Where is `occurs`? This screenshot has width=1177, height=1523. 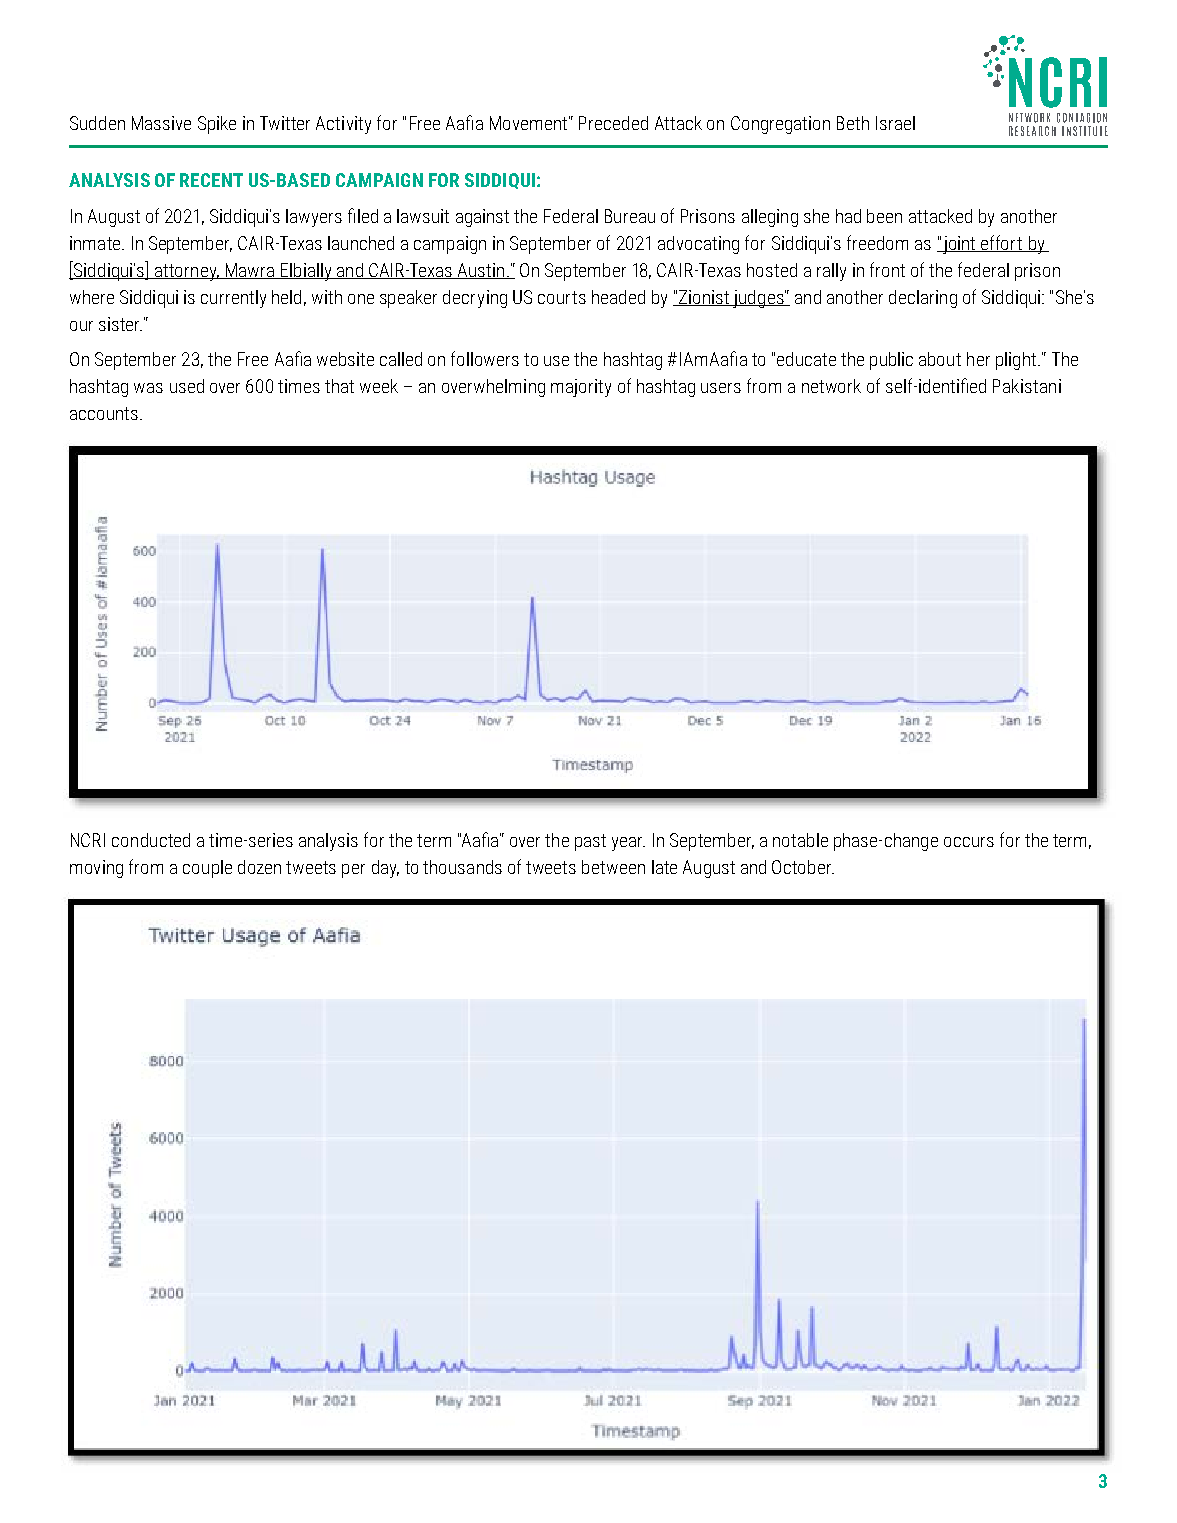
occurs is located at coordinates (969, 842).
